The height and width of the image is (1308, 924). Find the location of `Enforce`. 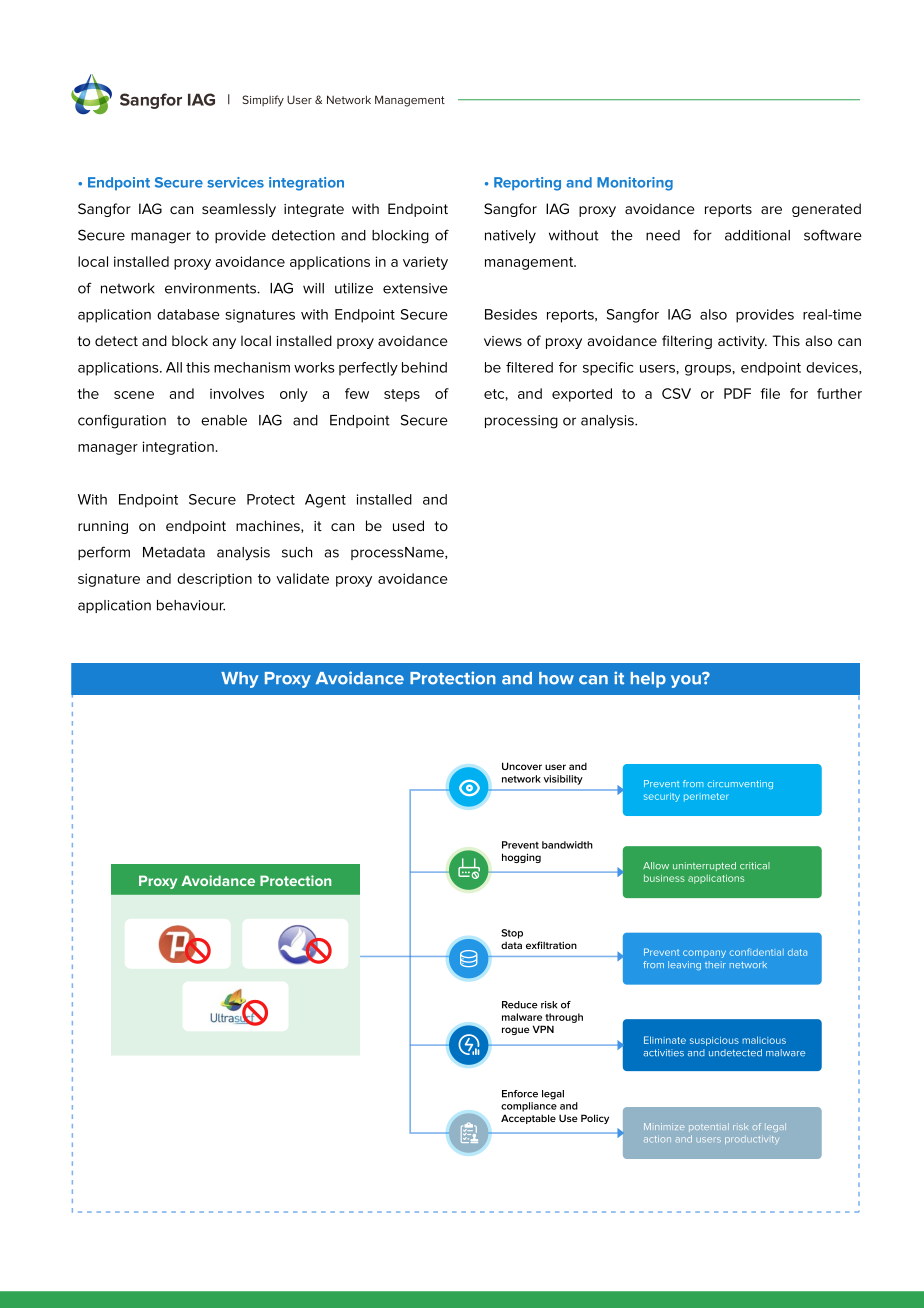

Enforce is located at coordinates (520, 1094).
